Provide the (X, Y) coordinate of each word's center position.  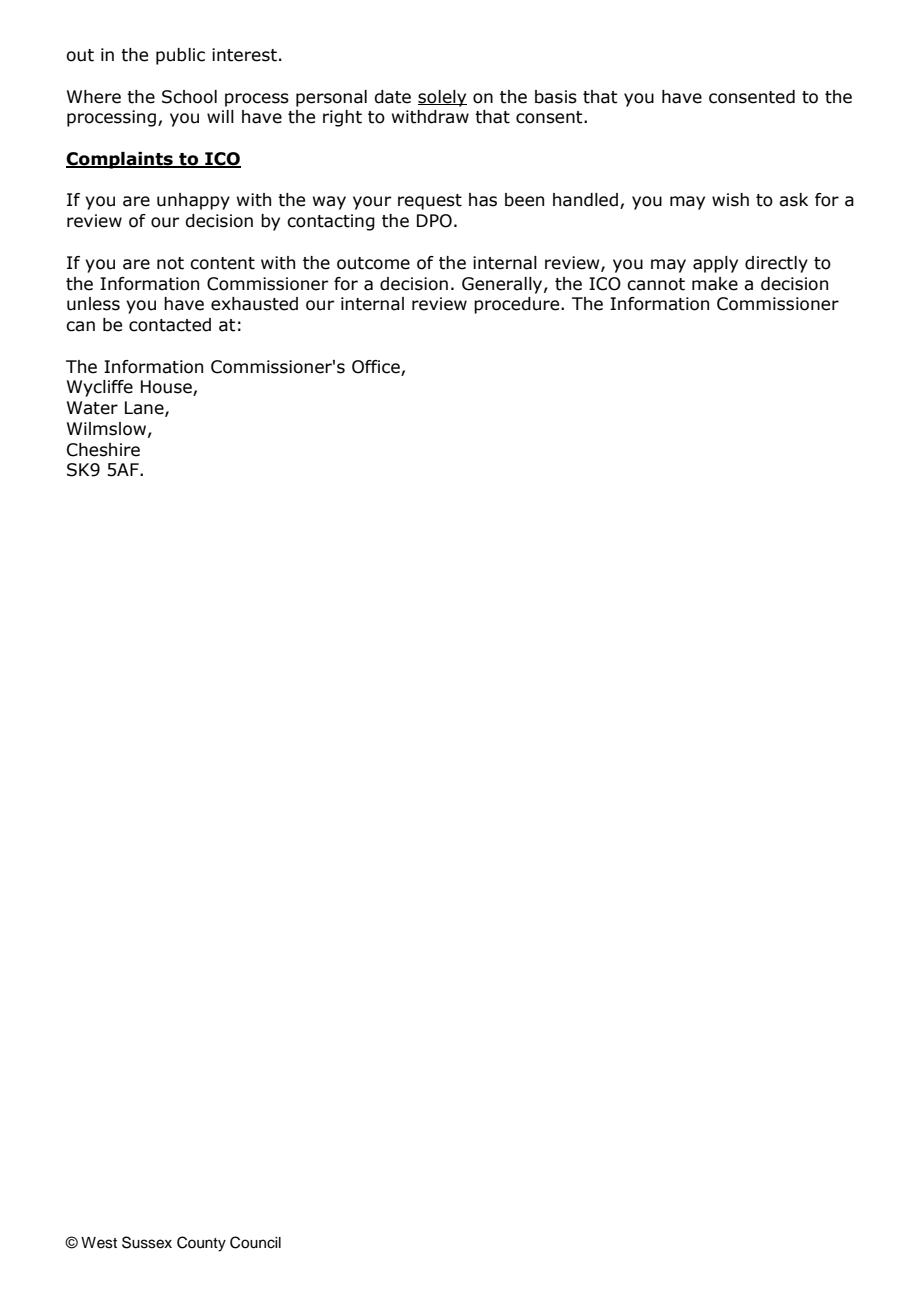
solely (442, 98)
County (201, 1244)
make (715, 284)
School (189, 97)
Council (255, 1242)
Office (376, 367)
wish (730, 200)
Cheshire (103, 450)
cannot (656, 284)
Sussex (147, 1242)
